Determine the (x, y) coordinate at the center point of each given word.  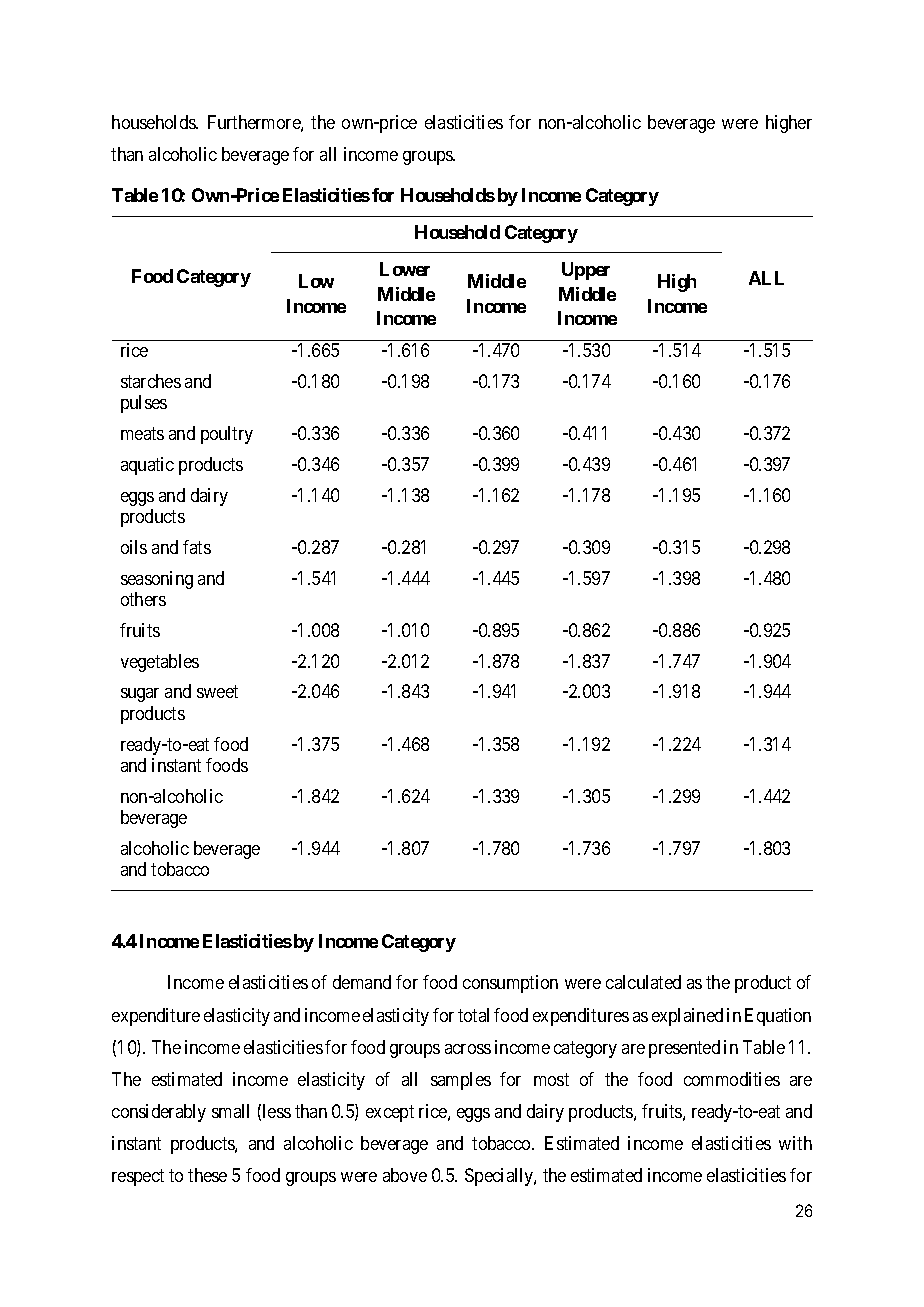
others (143, 599)
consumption (510, 984)
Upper (586, 271)
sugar (140, 695)
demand (362, 982)
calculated (643, 982)
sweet (217, 692)
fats (197, 547)
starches (151, 381)
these (207, 1175)
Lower (405, 269)
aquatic (147, 466)
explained (687, 1017)
